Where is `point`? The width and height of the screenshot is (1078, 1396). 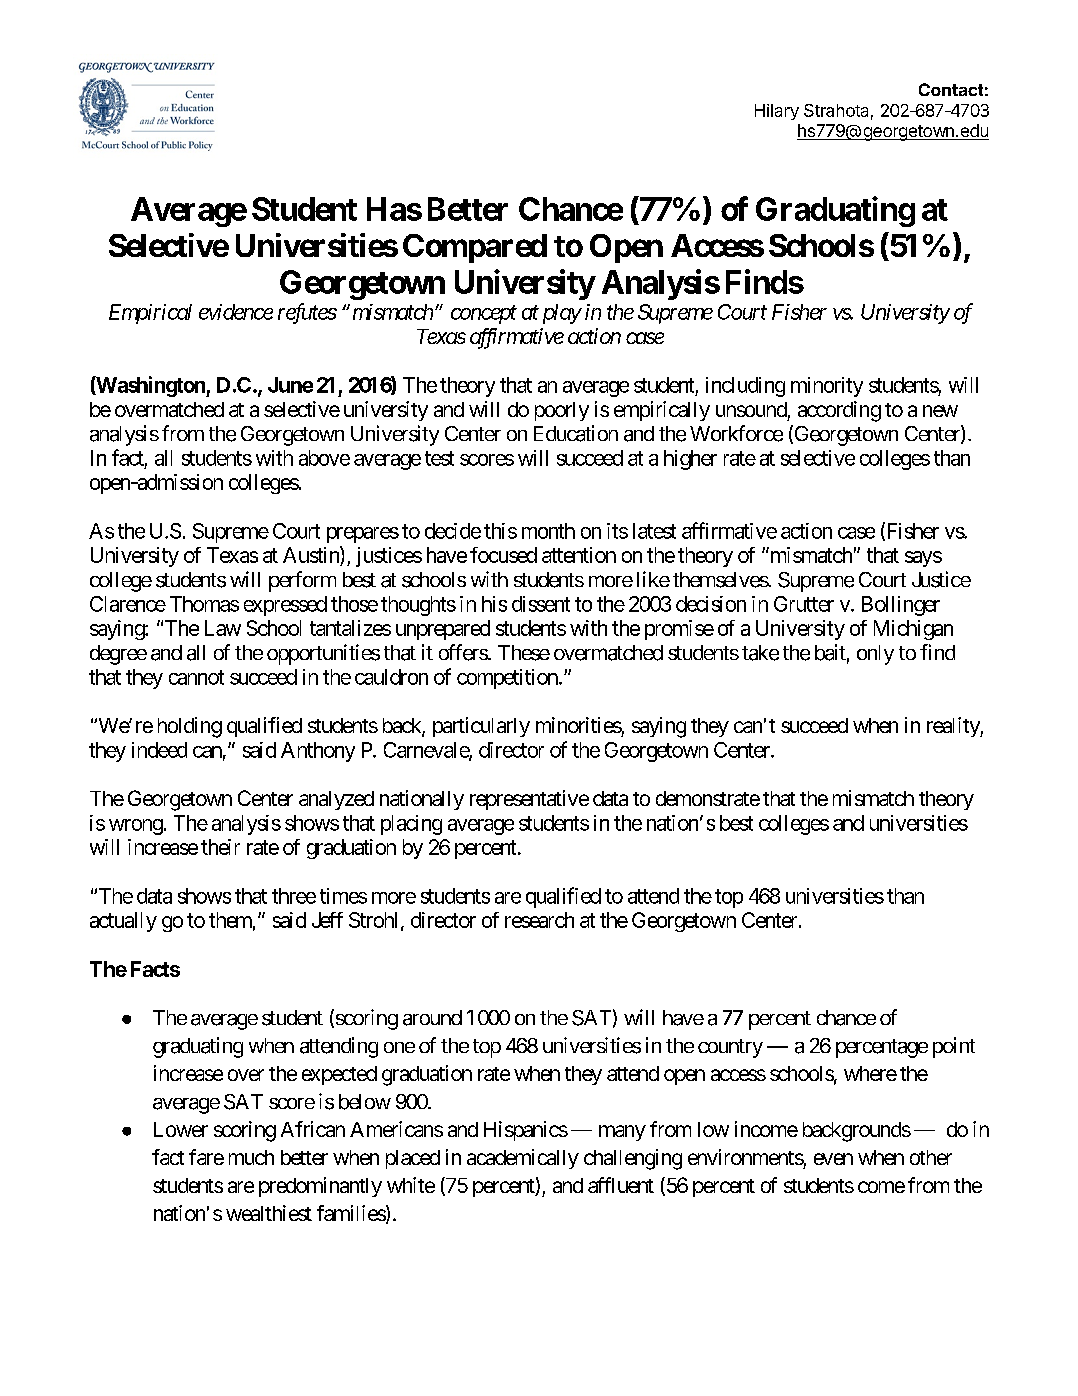
point is located at coordinates (954, 1047).
